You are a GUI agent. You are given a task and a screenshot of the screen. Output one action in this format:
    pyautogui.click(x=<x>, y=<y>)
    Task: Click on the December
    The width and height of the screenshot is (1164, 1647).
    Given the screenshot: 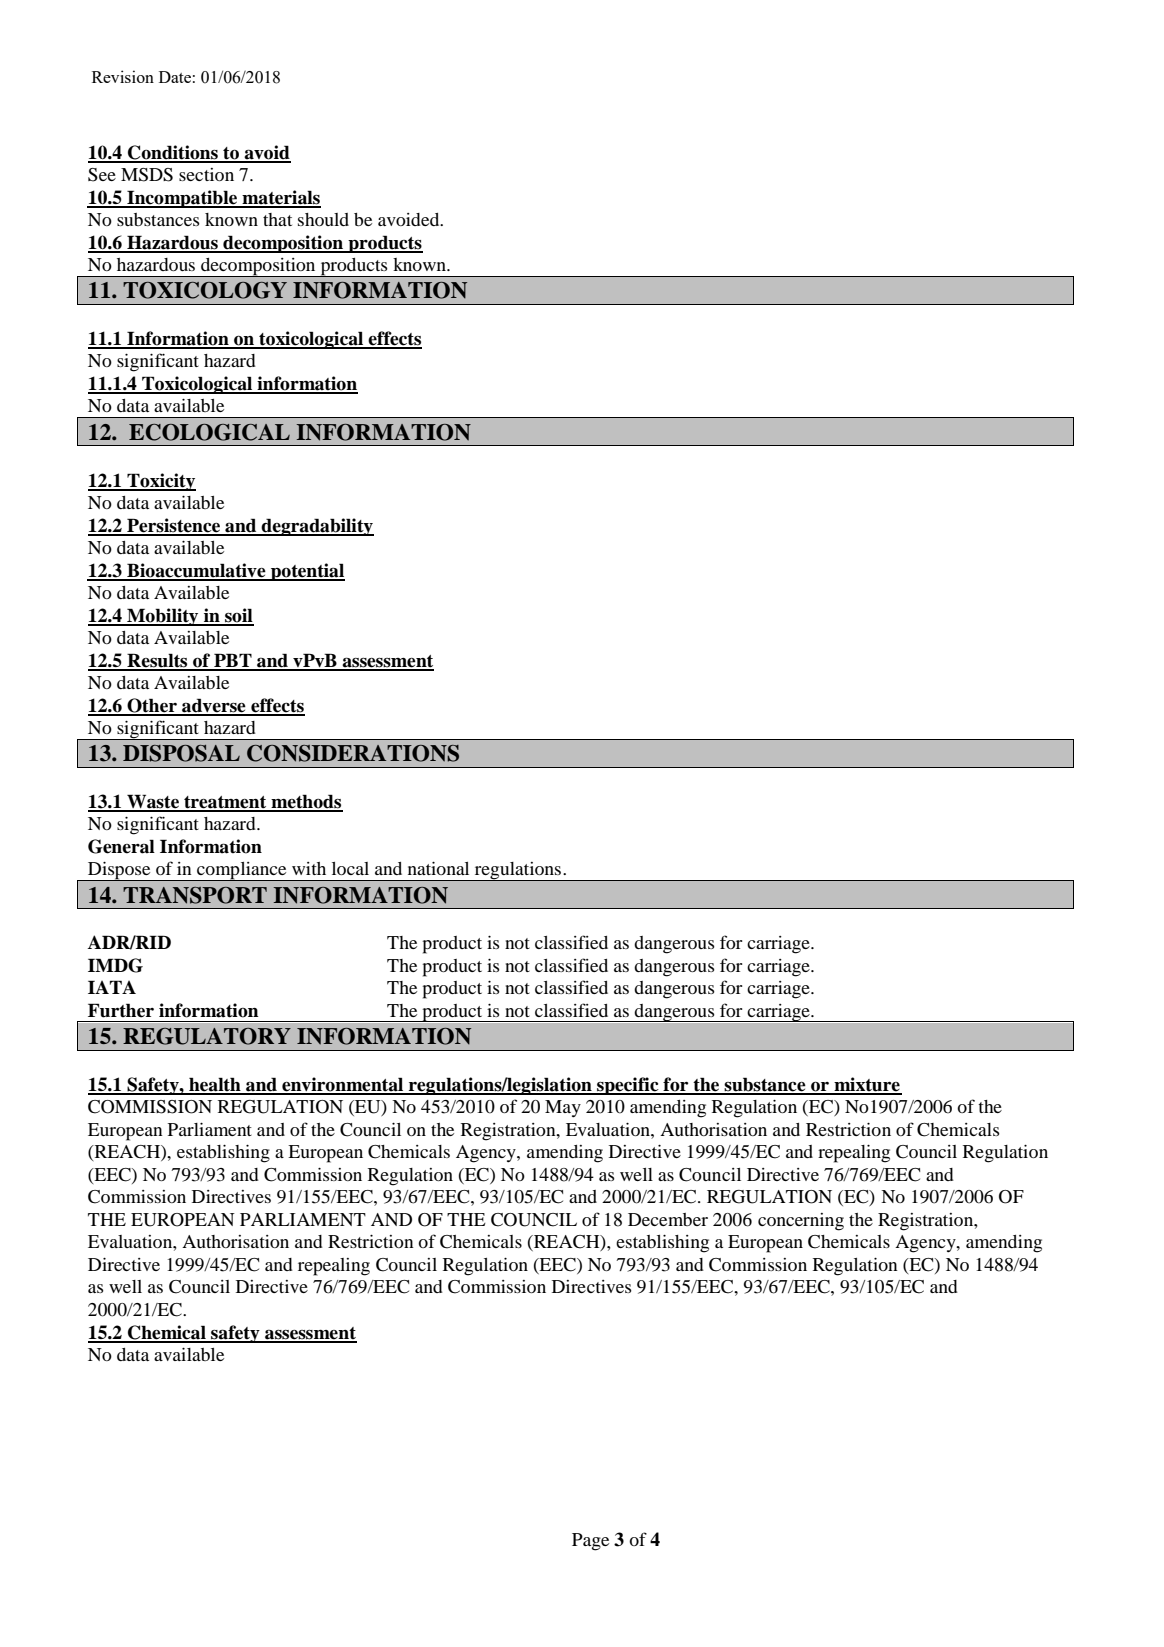 What is the action you would take?
    pyautogui.click(x=668, y=1219)
